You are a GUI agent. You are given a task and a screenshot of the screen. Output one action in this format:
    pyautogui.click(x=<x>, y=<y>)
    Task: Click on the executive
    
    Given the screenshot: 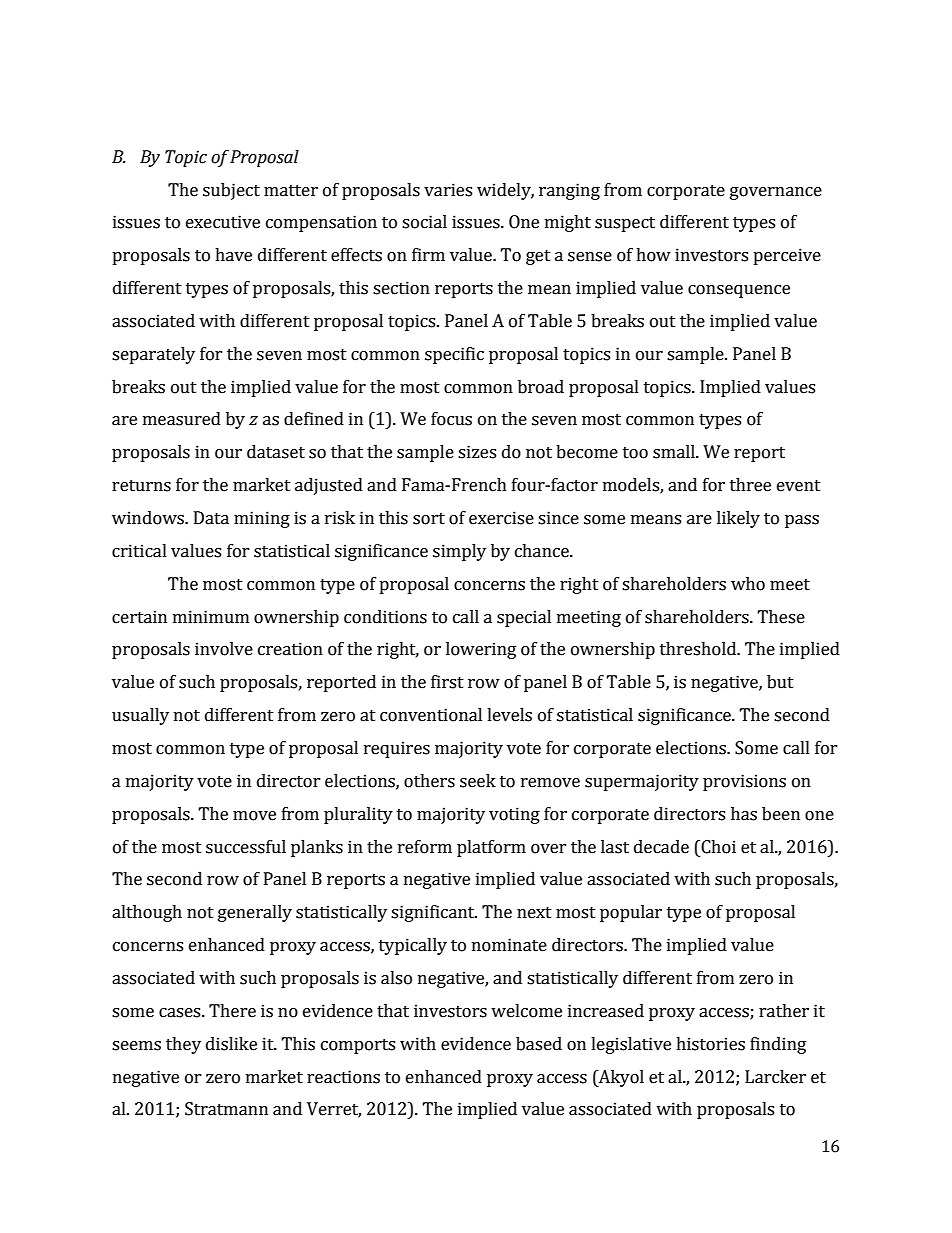 What is the action you would take?
    pyautogui.click(x=223, y=222)
